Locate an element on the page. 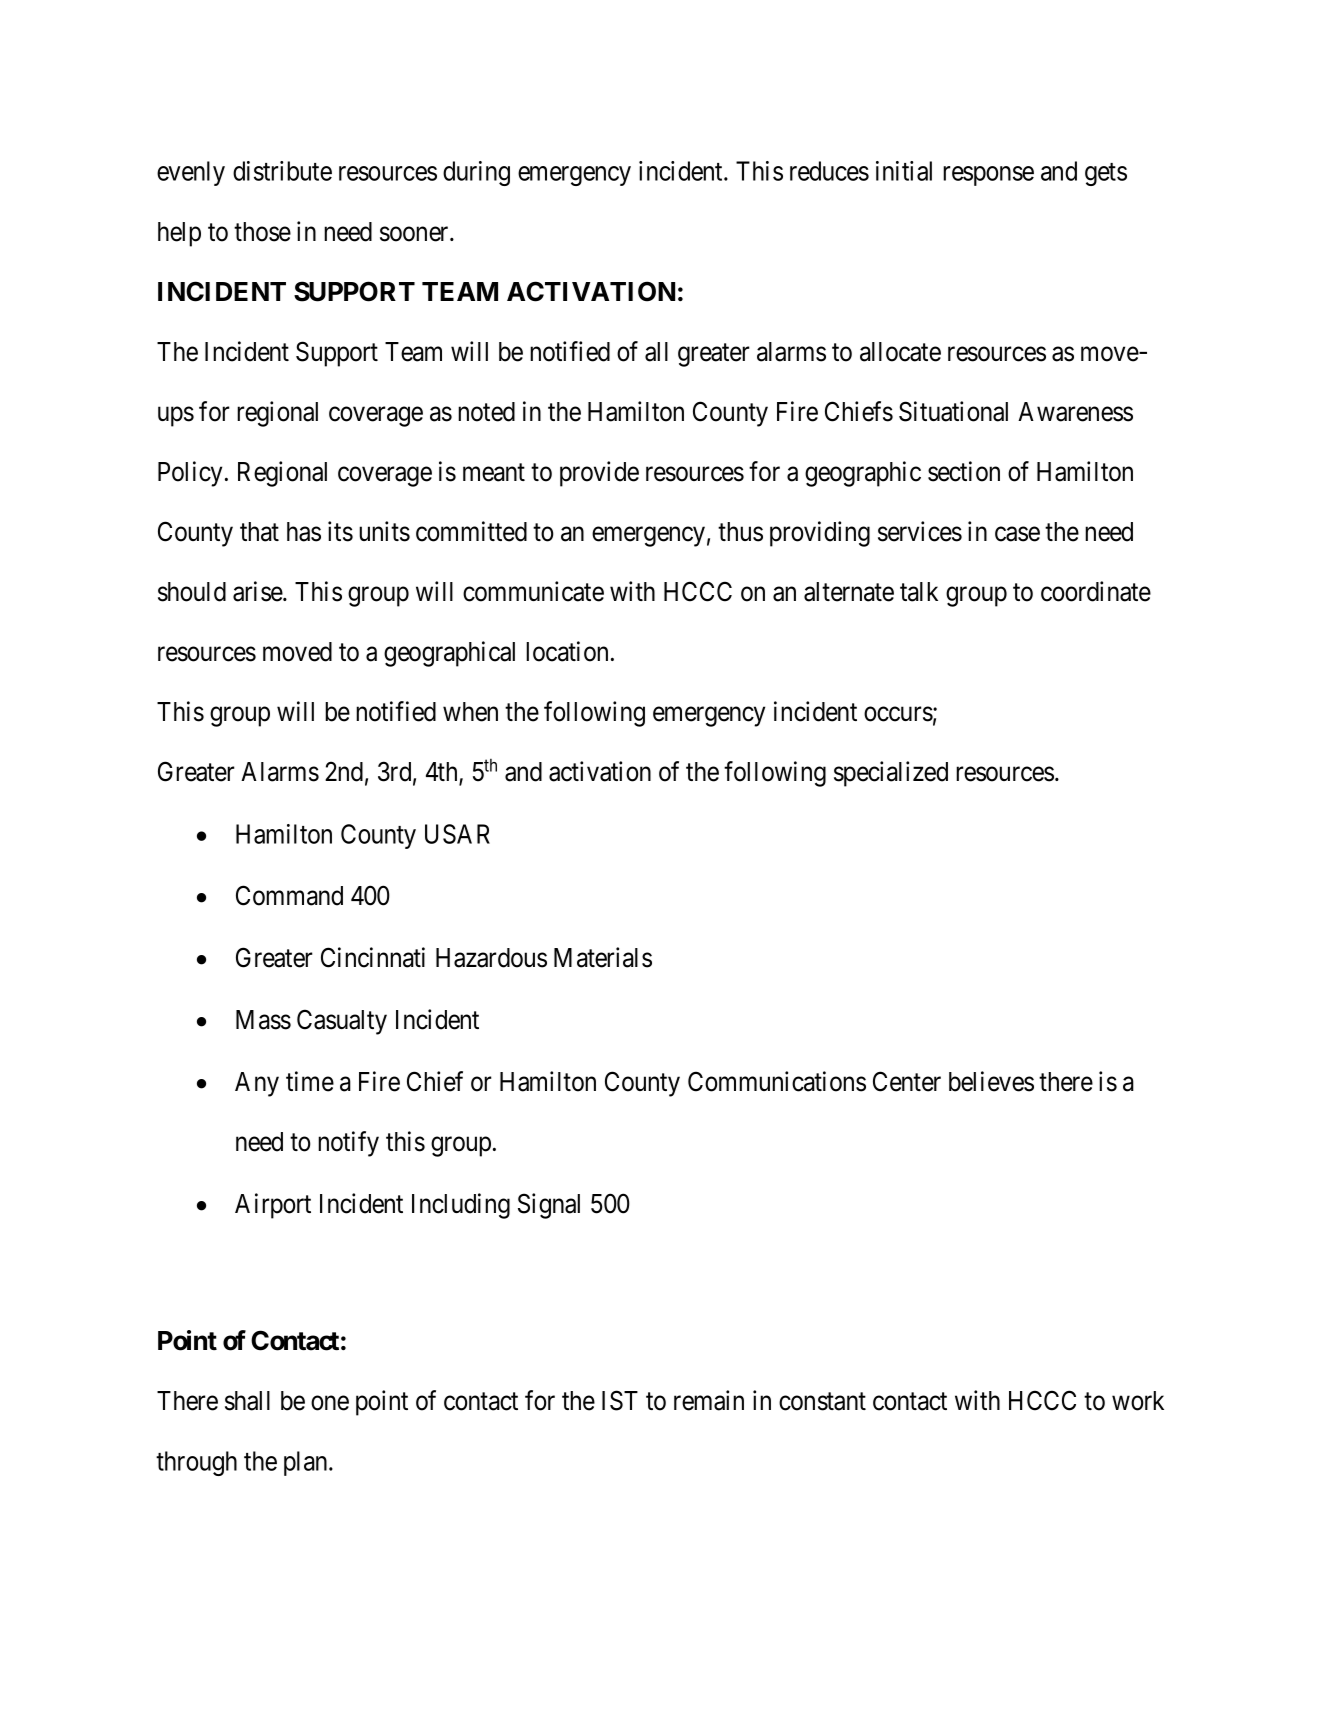  case is located at coordinates (1017, 534).
